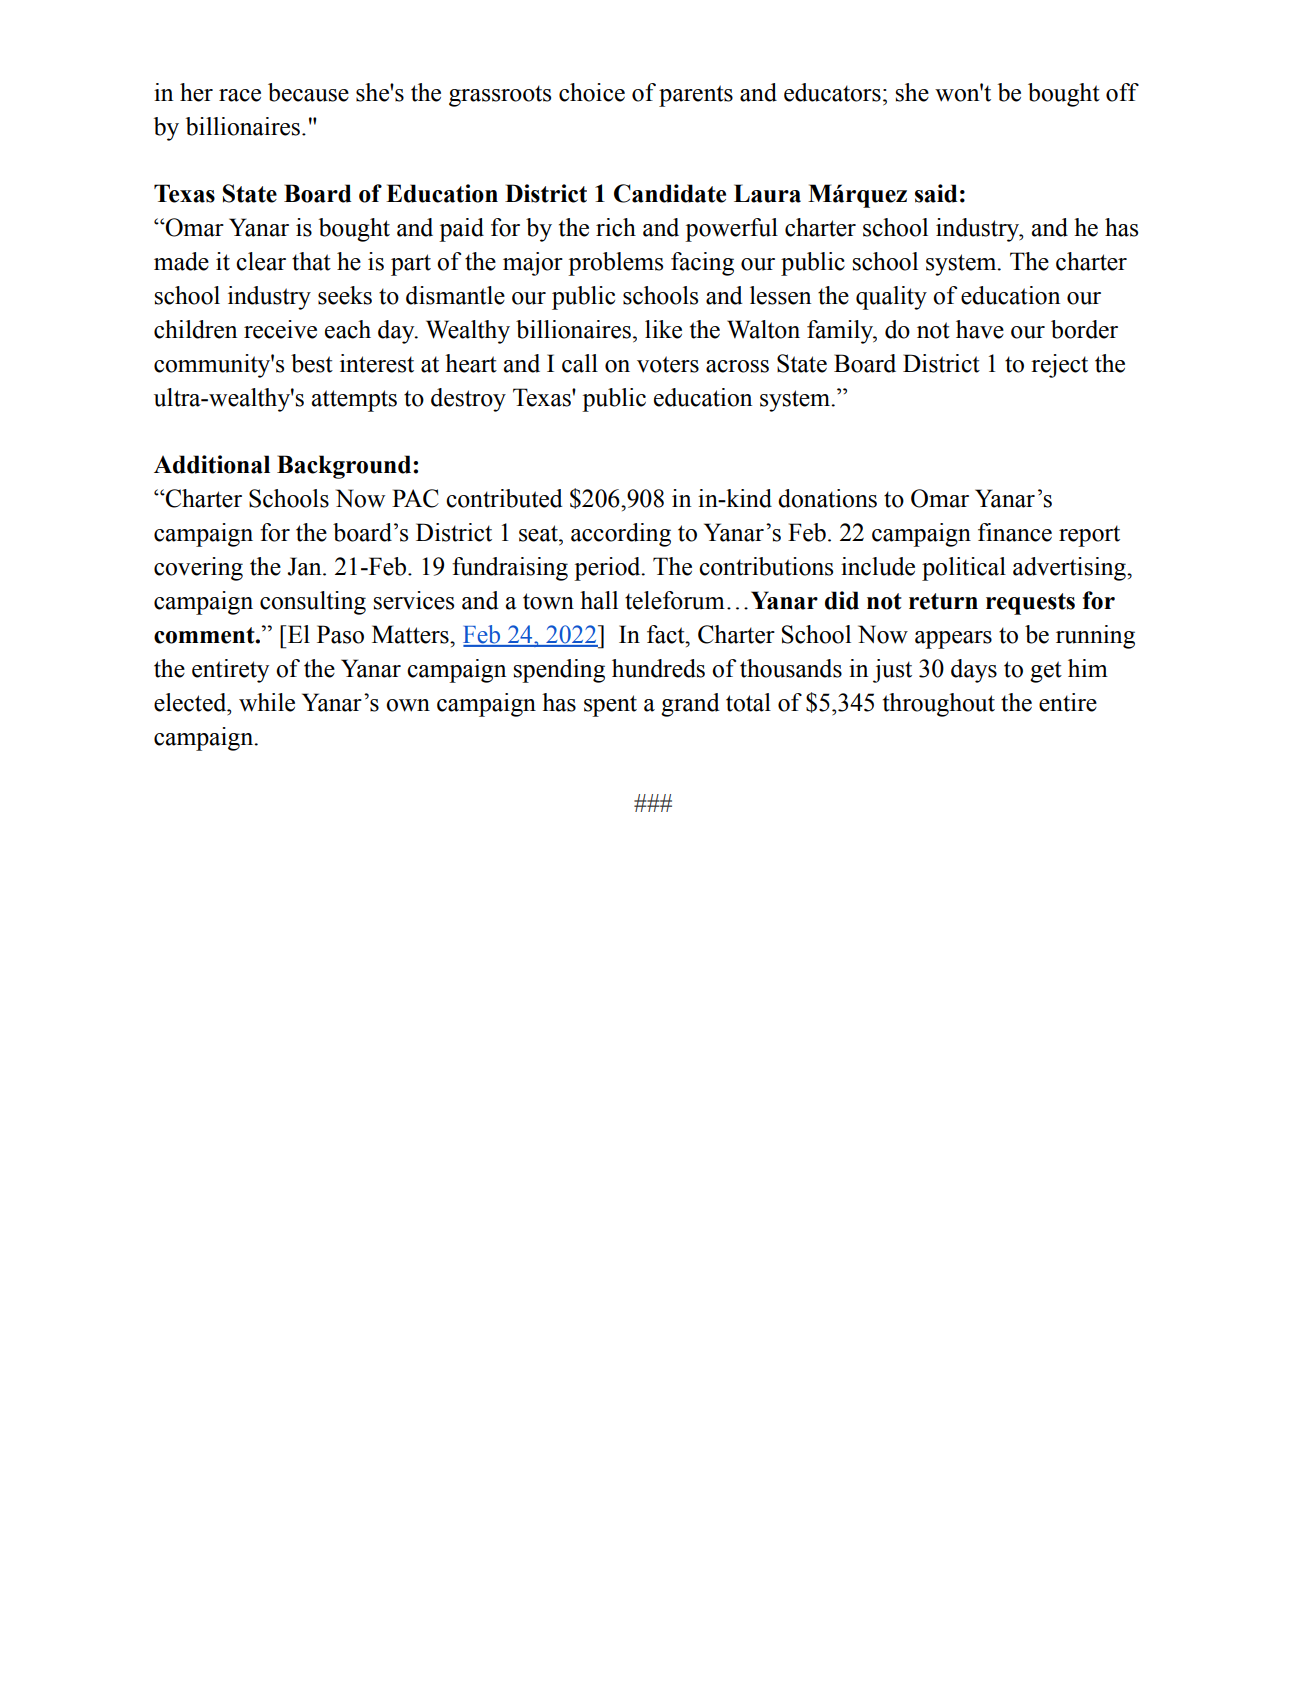 Image resolution: width=1307 pixels, height=1691 pixels. I want to click on Background, so click(345, 467).
